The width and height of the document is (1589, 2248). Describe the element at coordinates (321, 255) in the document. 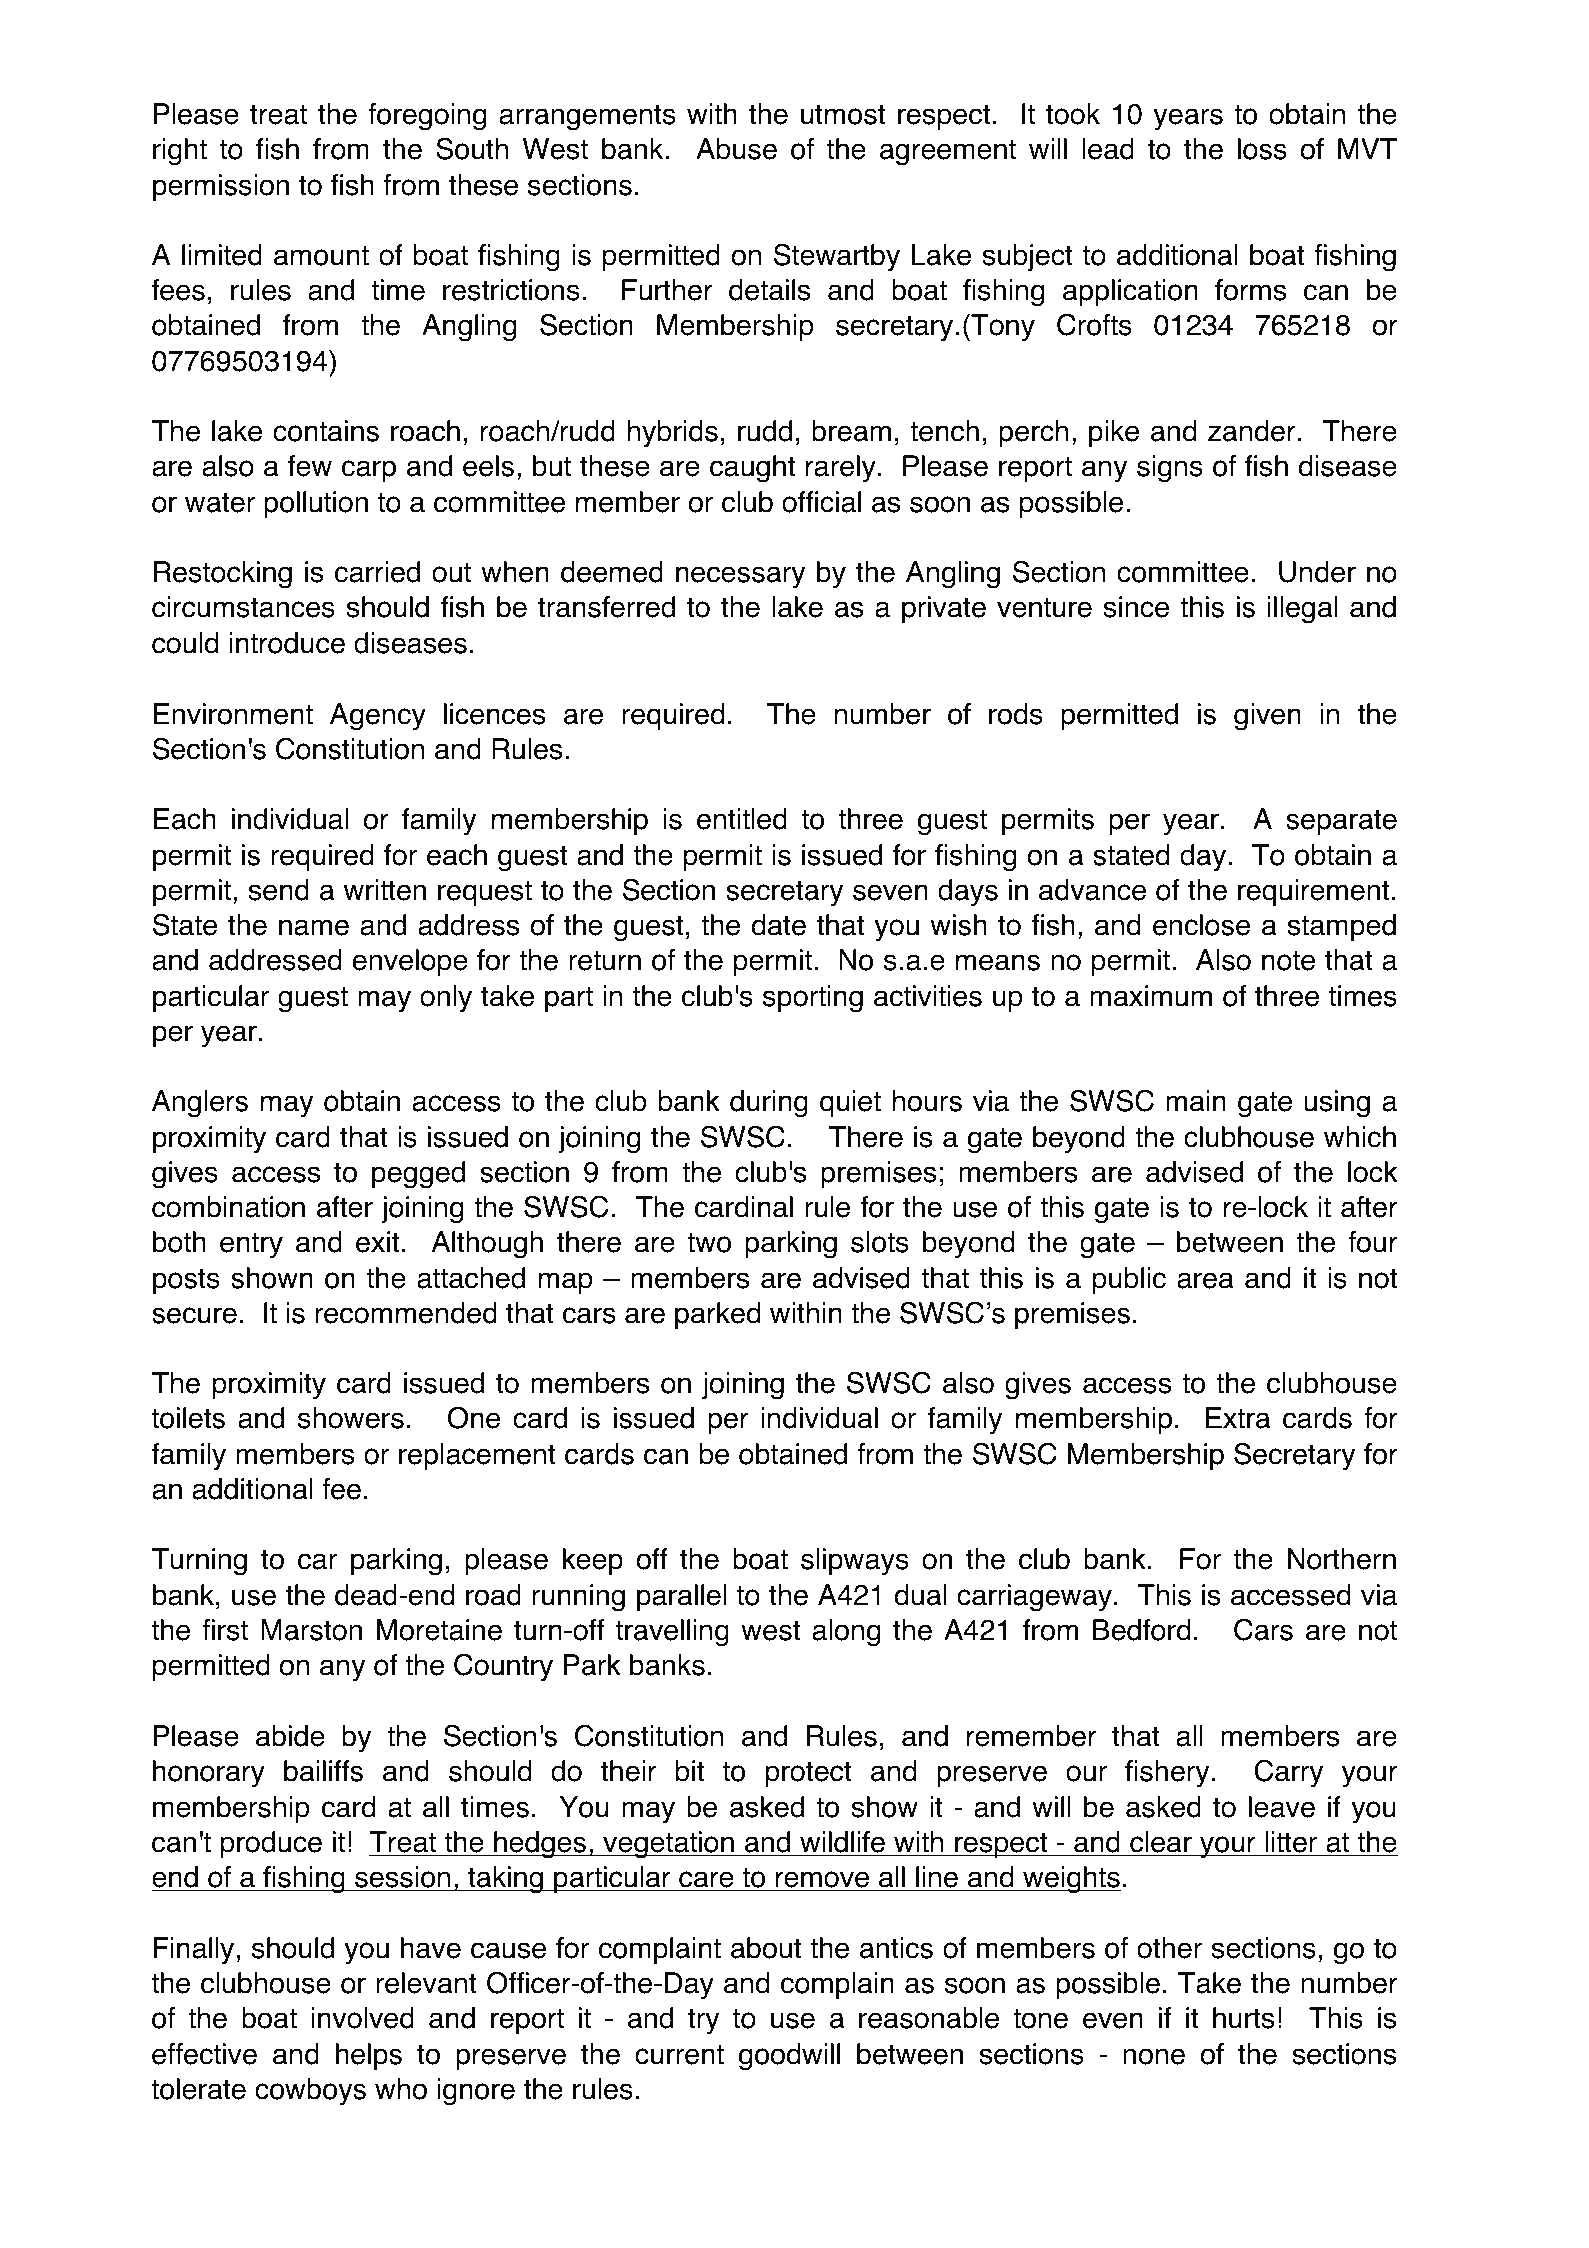

I see `amount` at that location.
